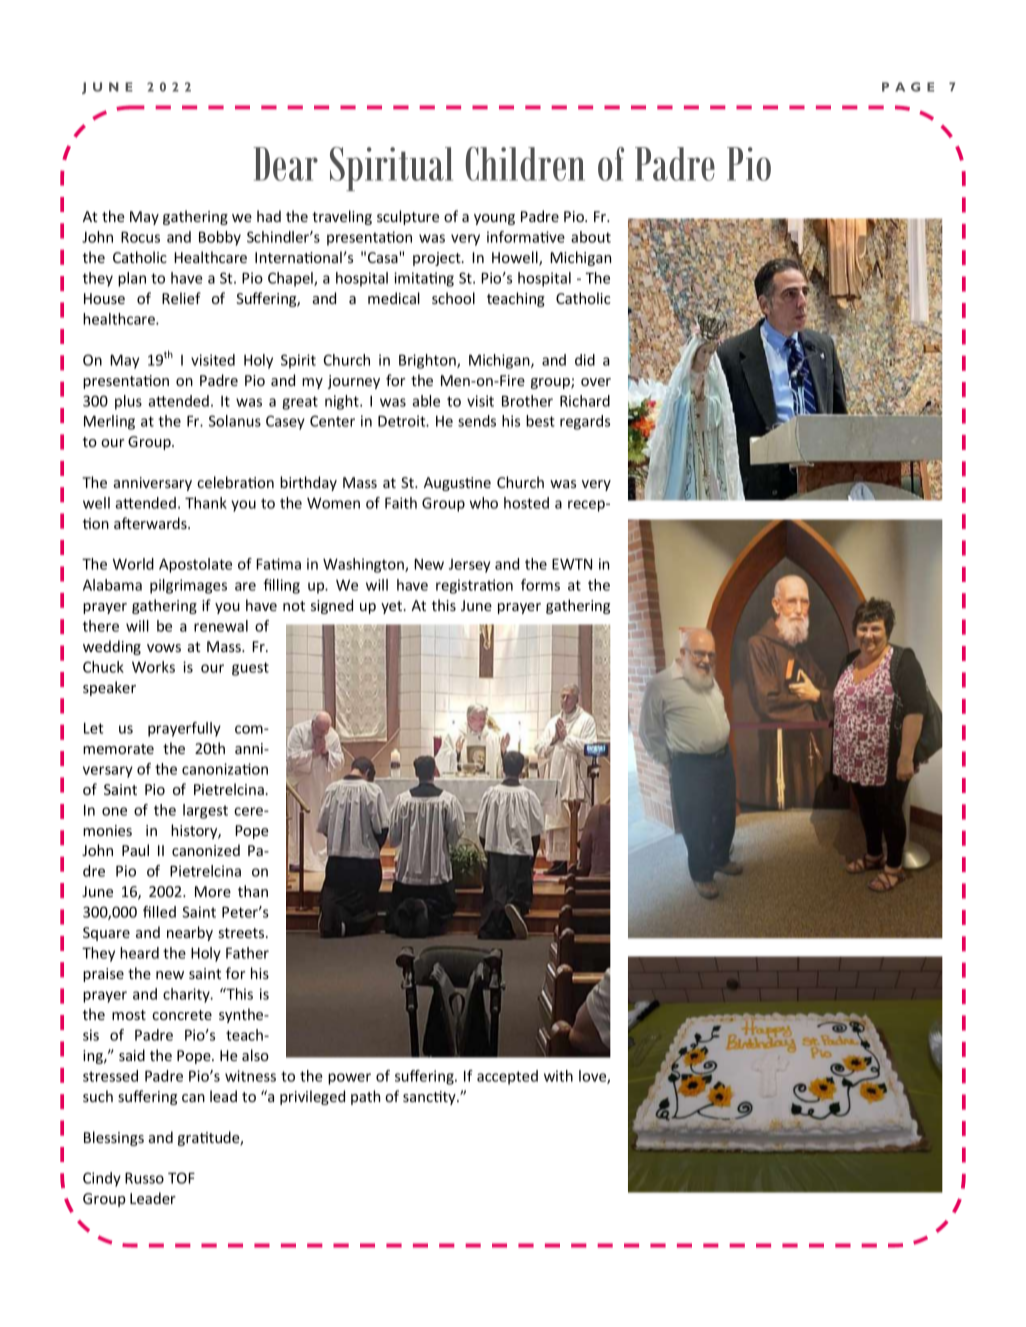 The width and height of the screenshot is (1026, 1327). Describe the element at coordinates (342, 217) in the screenshot. I see `traveling` at that location.
